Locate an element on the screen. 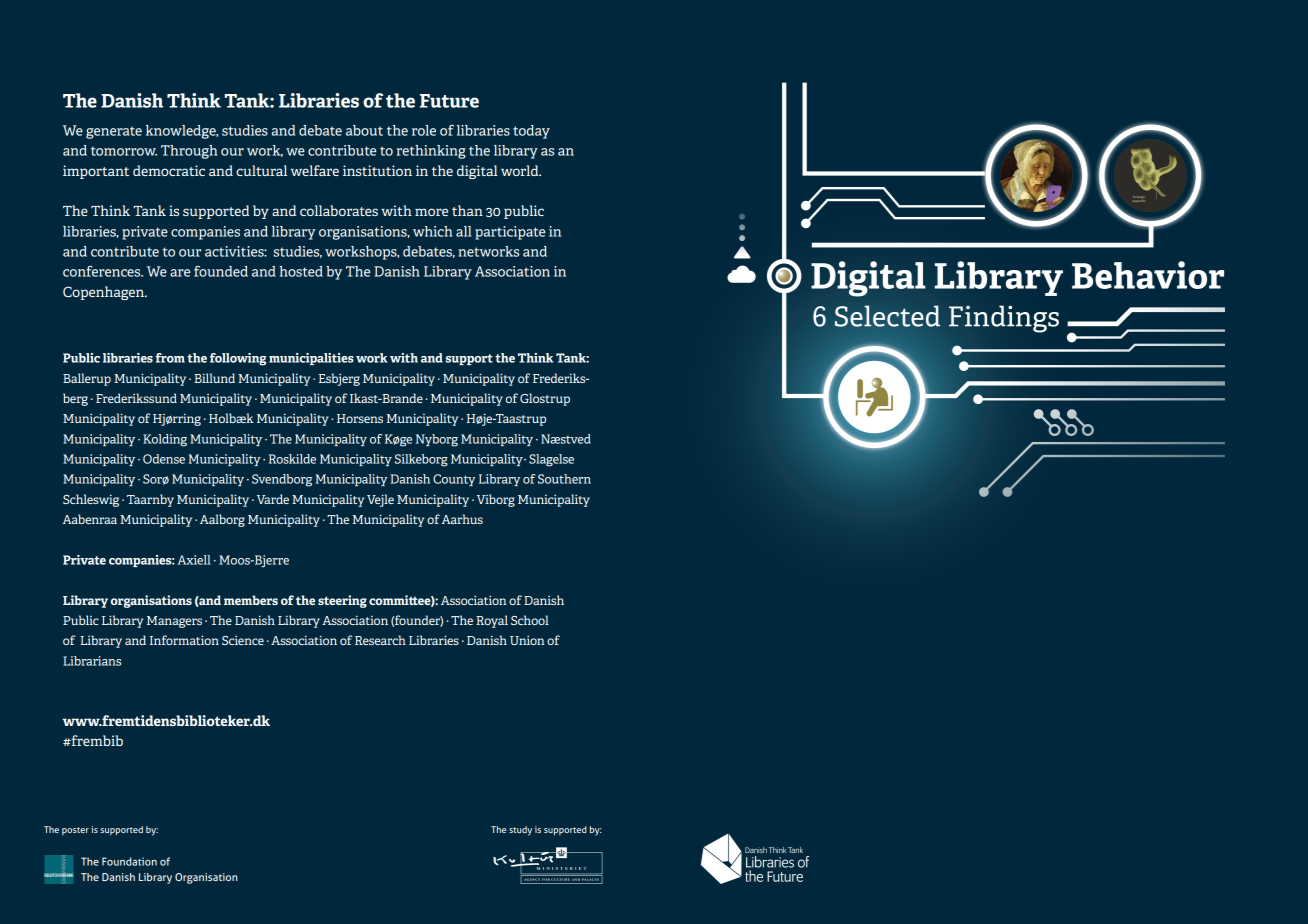 The width and height of the screenshot is (1308, 924). Findings is located at coordinates (1004, 319).
